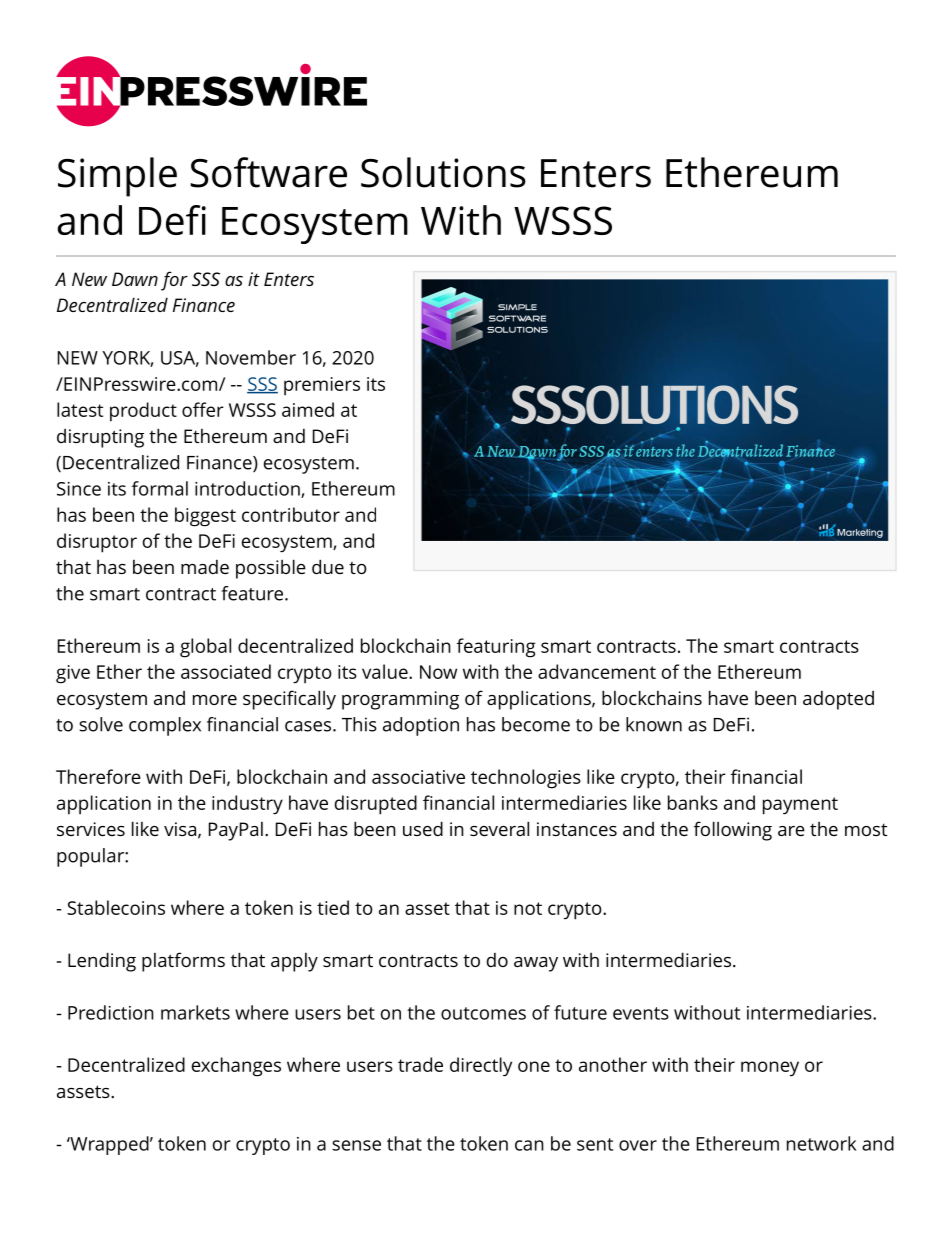 The image size is (952, 1233). Describe the element at coordinates (236, 1067) in the screenshot. I see `exchanges` at that location.
